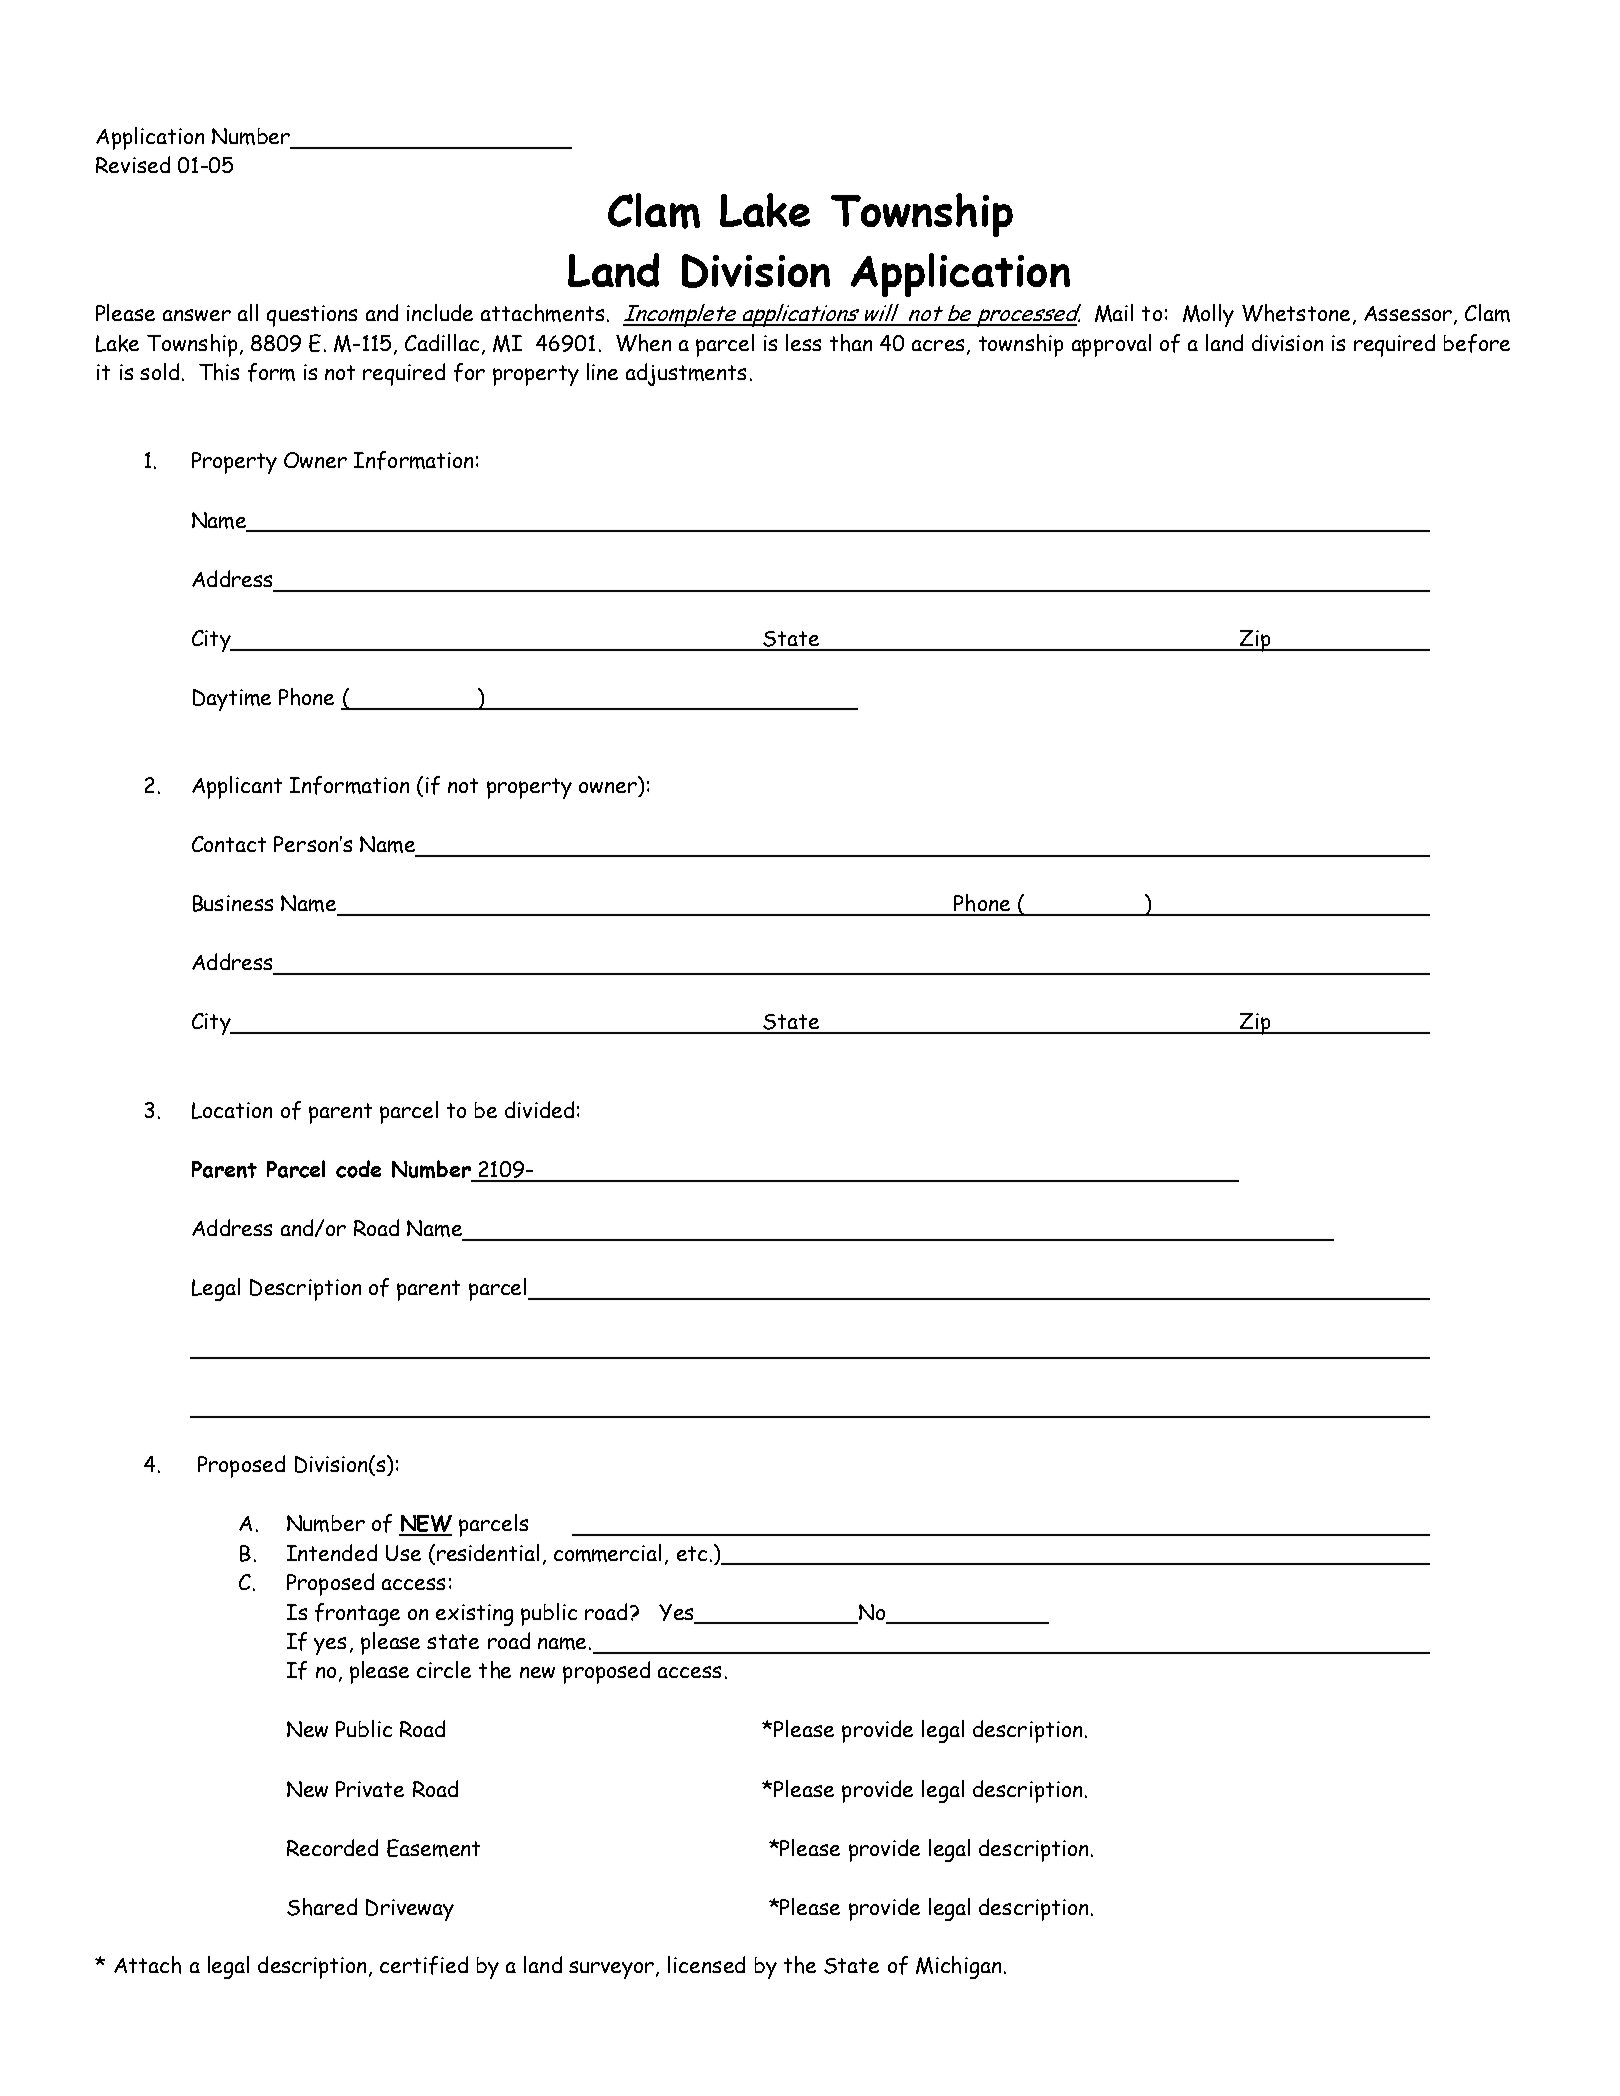 This document has height=2096, width=1620. Describe the element at coordinates (706, 1964) in the document. I see `licensed` at that location.
